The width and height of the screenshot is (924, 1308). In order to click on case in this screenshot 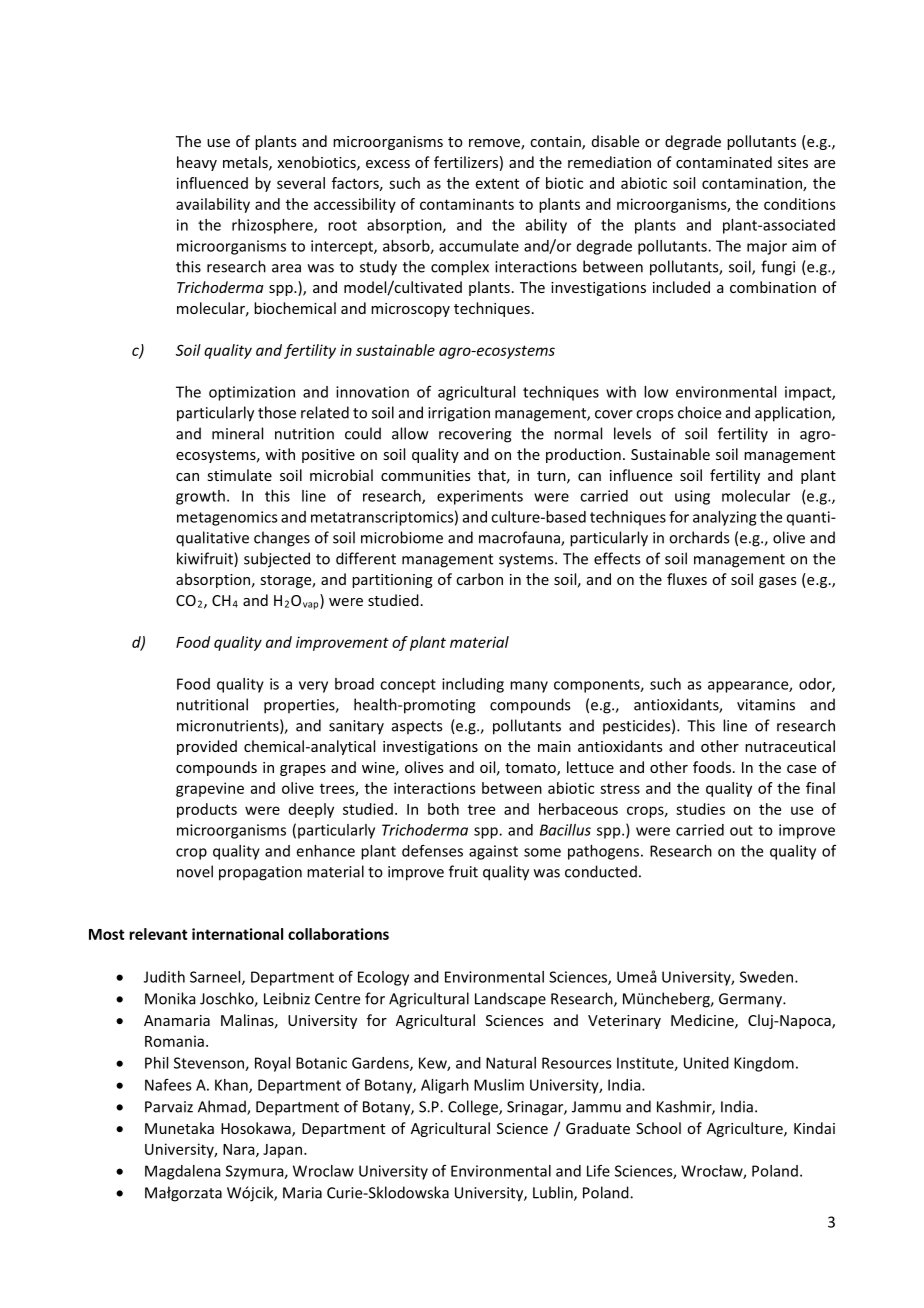, I will do `click(801, 769)`.
